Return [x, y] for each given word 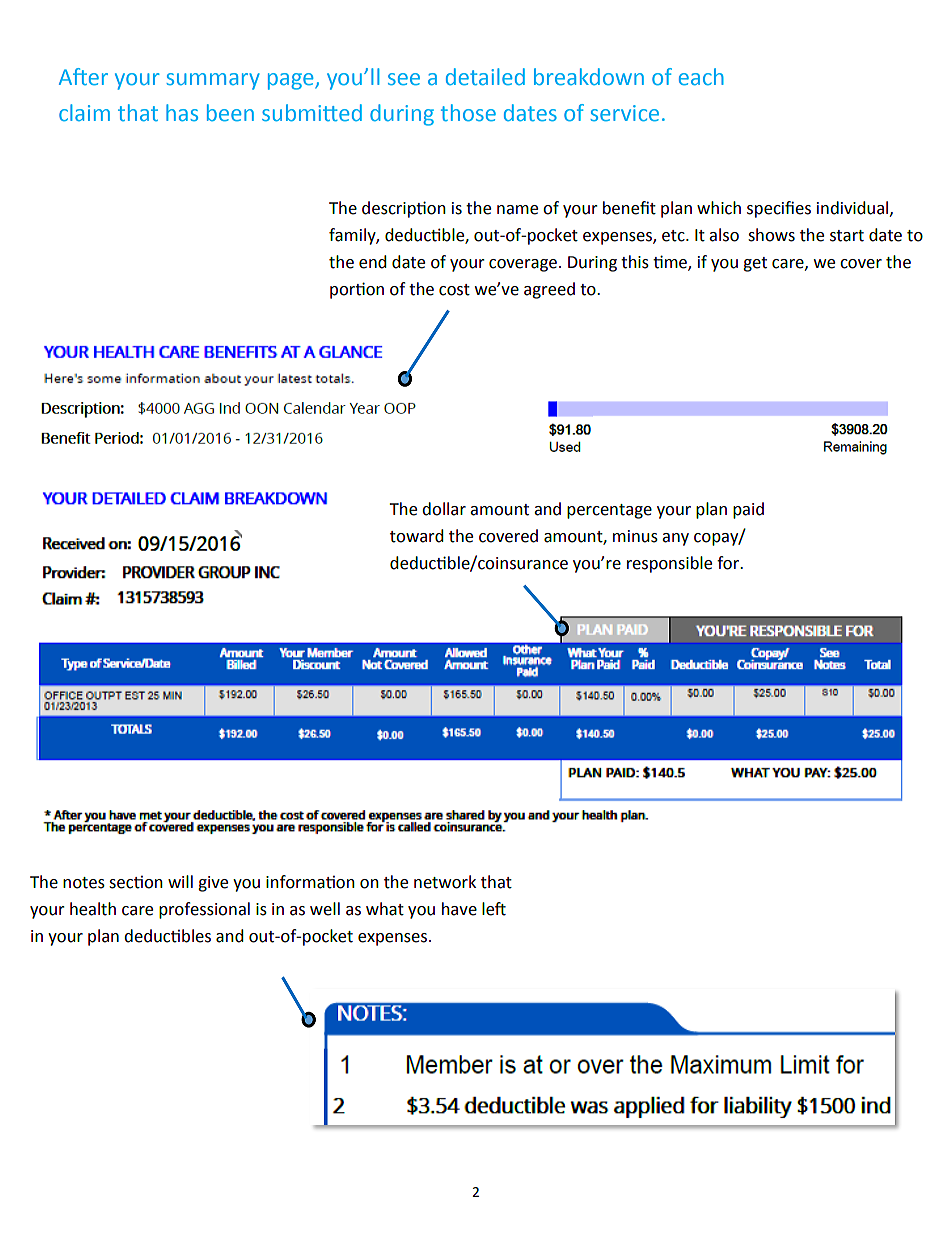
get [755, 264]
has [182, 112]
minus [635, 536]
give [213, 884]
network [445, 882]
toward [417, 536]
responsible [669, 564]
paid [748, 510]
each [701, 76]
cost [454, 290]
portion [357, 290]
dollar [444, 509]
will [180, 881]
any [675, 539]
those [468, 112]
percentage [609, 511]
